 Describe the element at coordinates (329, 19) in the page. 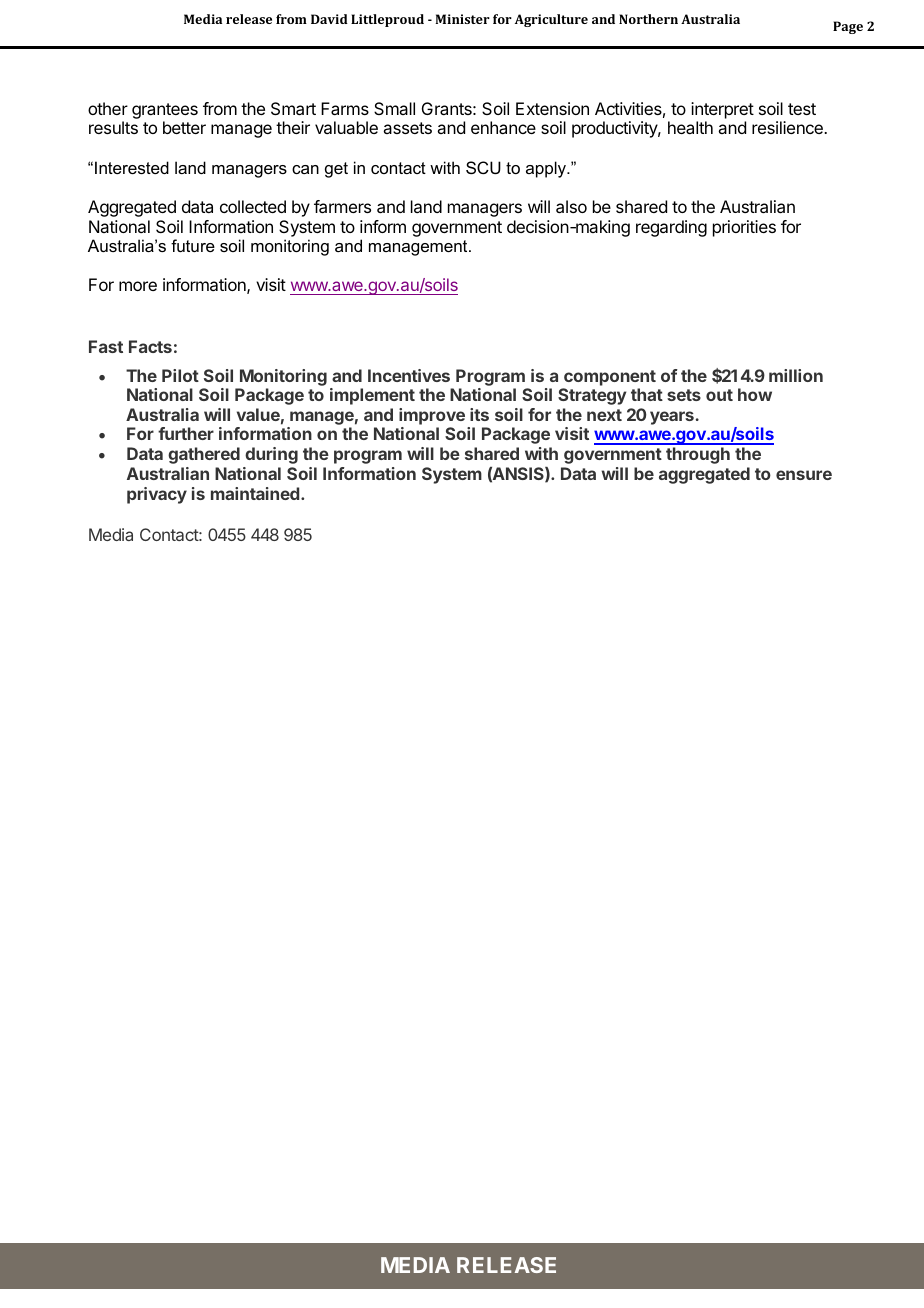

I see `David` at that location.
